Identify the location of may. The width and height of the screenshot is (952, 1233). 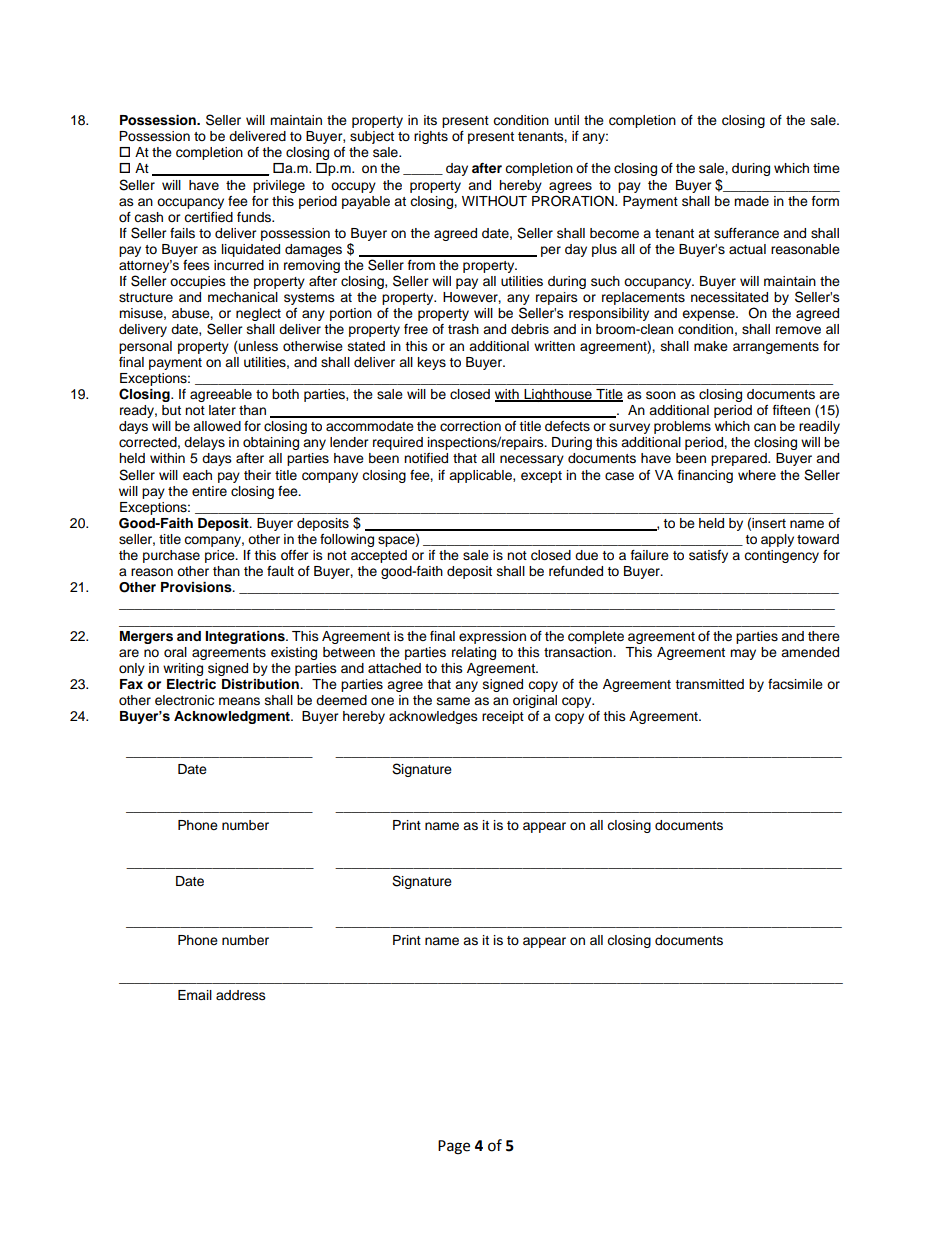
(743, 654).
